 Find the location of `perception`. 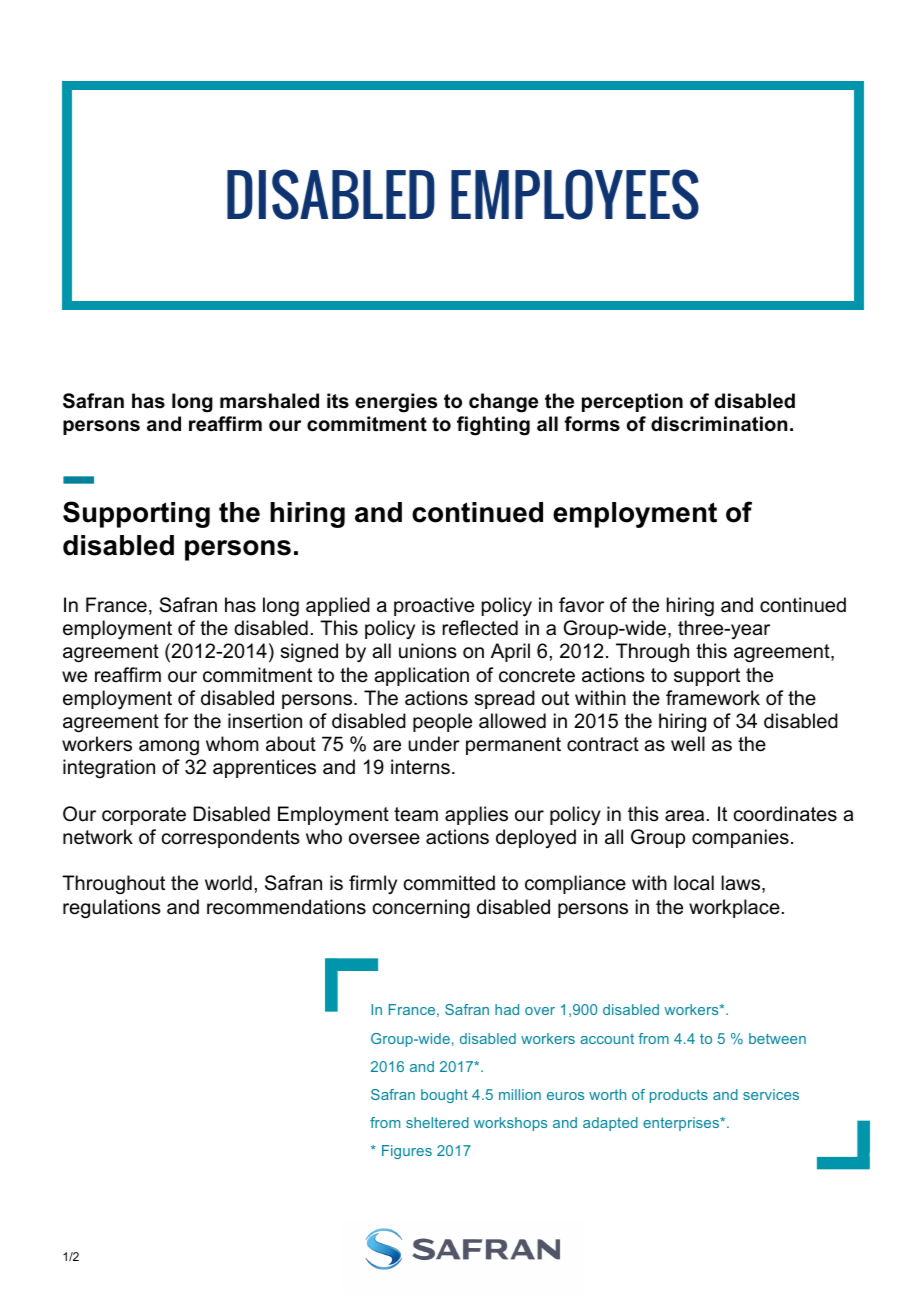

perception is located at coordinates (632, 402).
